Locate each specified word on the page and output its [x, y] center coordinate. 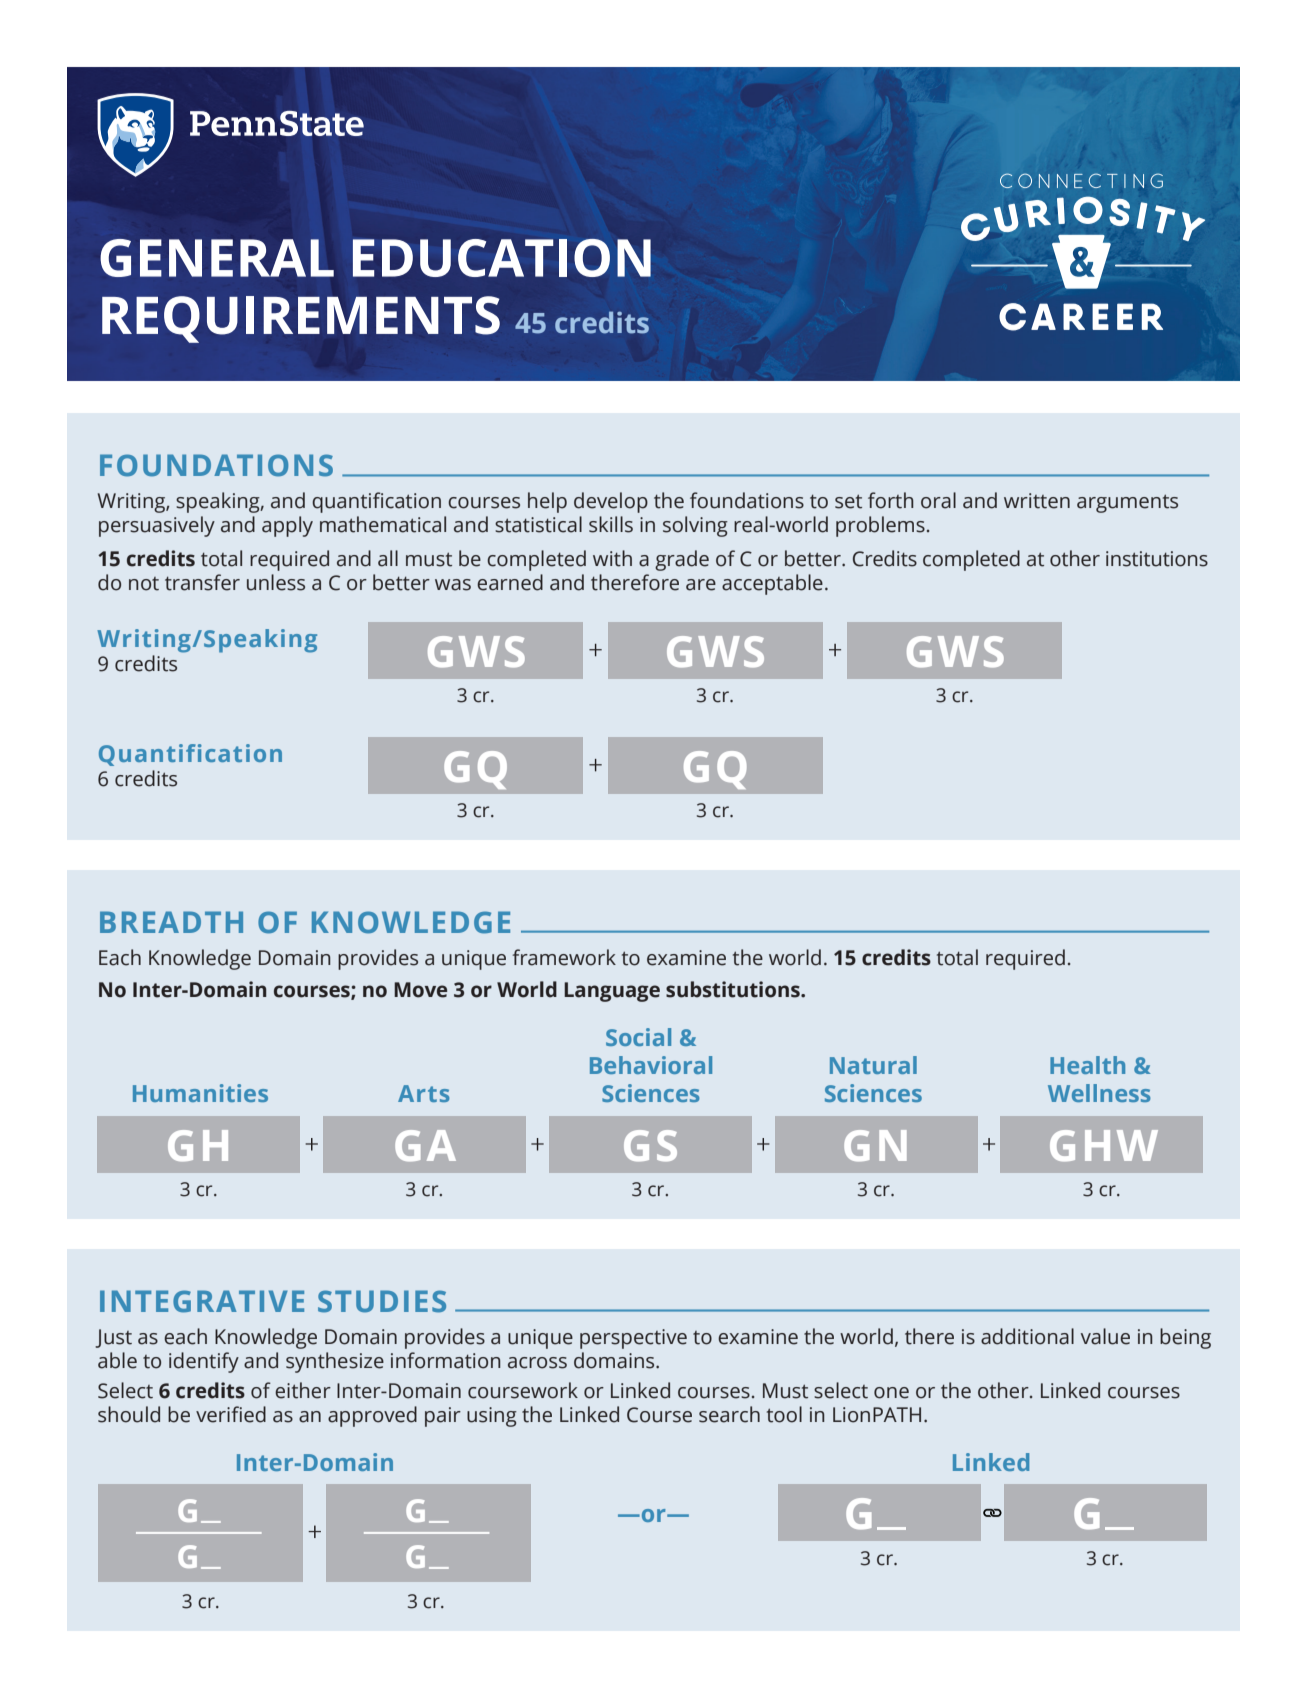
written [1037, 501]
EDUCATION [502, 258]
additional [1027, 1336]
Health [1087, 1065]
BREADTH [171, 922]
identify [204, 1362]
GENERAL [217, 258]
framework [564, 957]
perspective [633, 1339]
